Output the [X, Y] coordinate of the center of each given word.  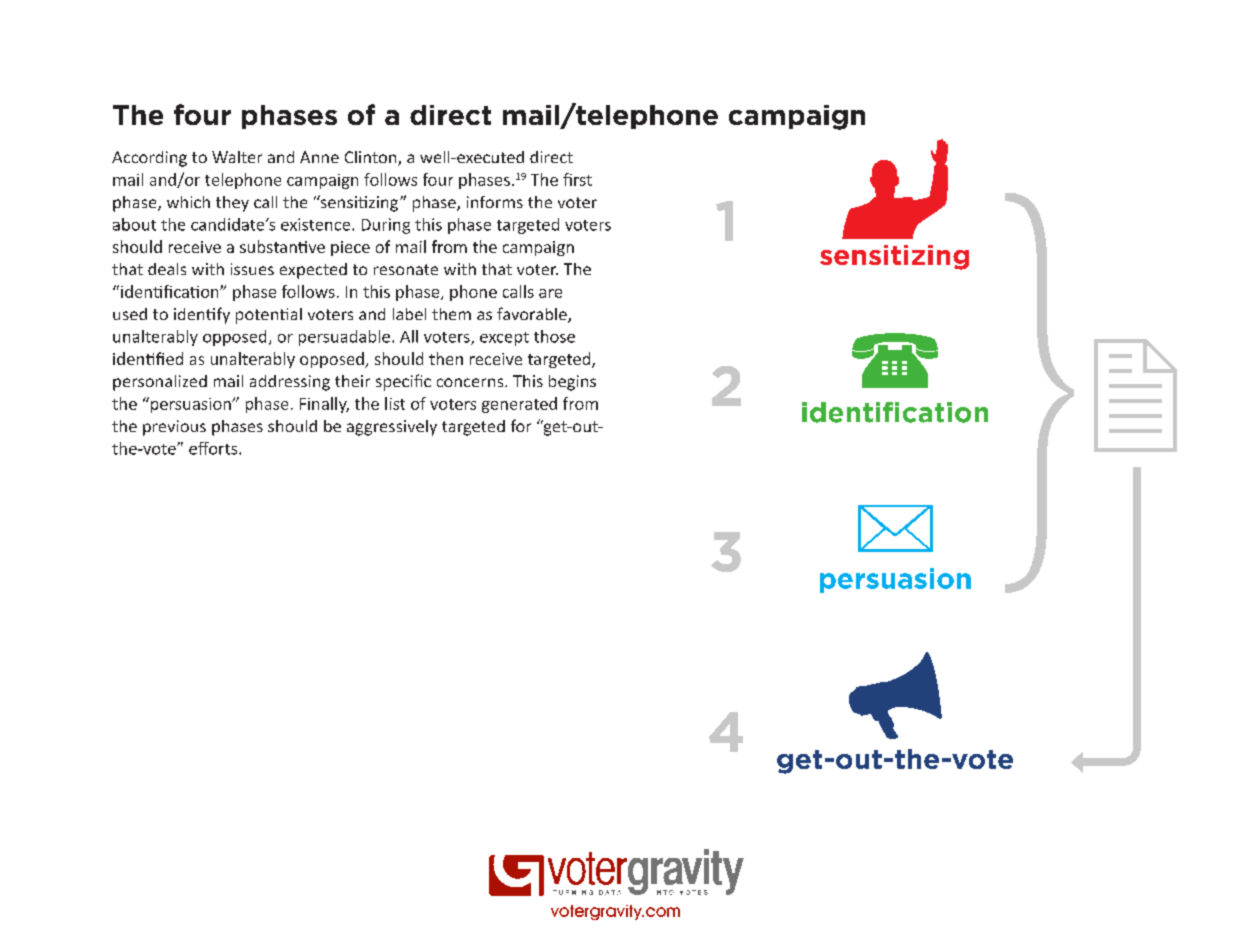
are [550, 293]
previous [174, 428]
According [149, 159]
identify [202, 315]
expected [313, 271]
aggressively [392, 428]
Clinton [372, 158]
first [577, 179]
